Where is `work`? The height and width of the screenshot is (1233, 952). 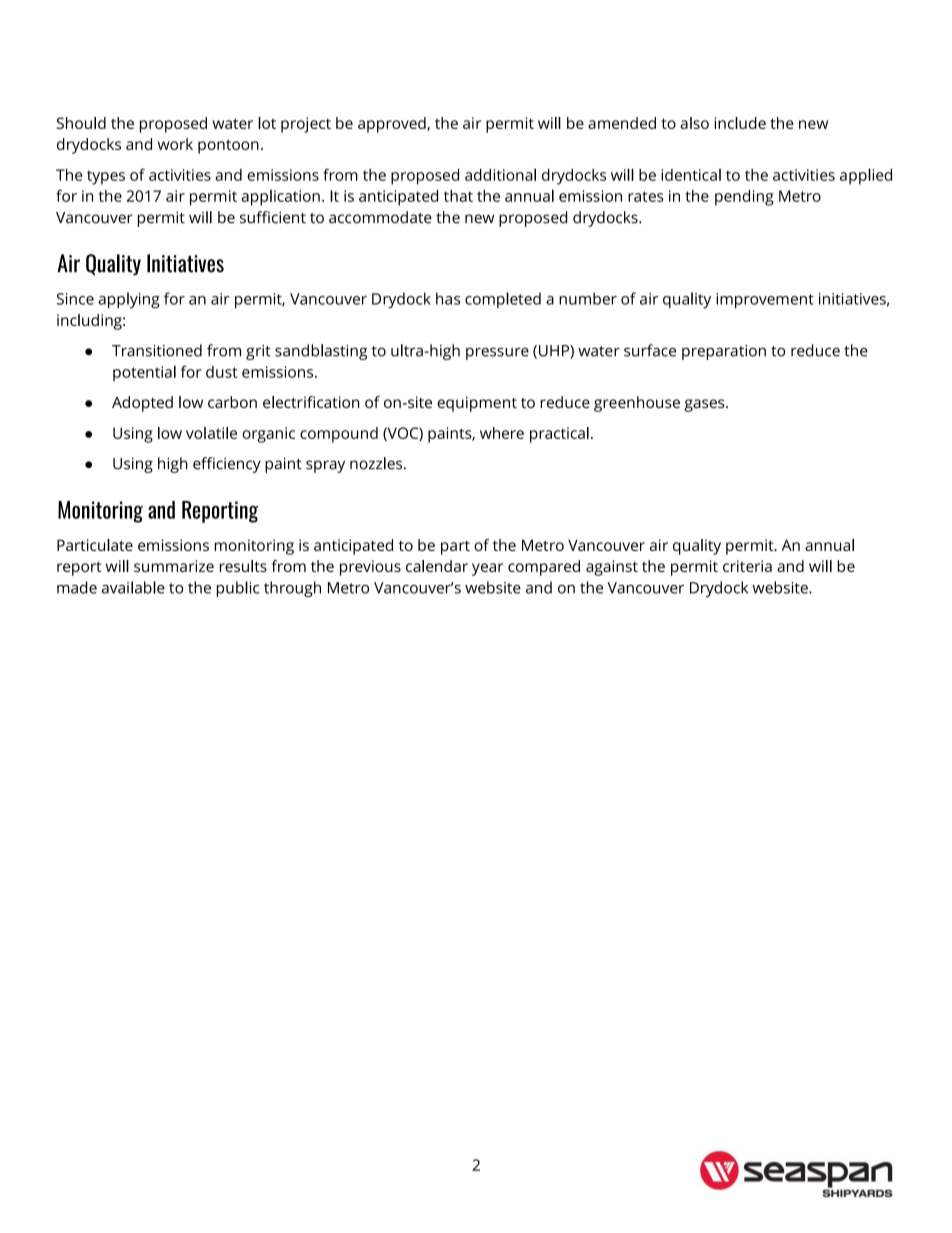
work is located at coordinates (175, 144).
